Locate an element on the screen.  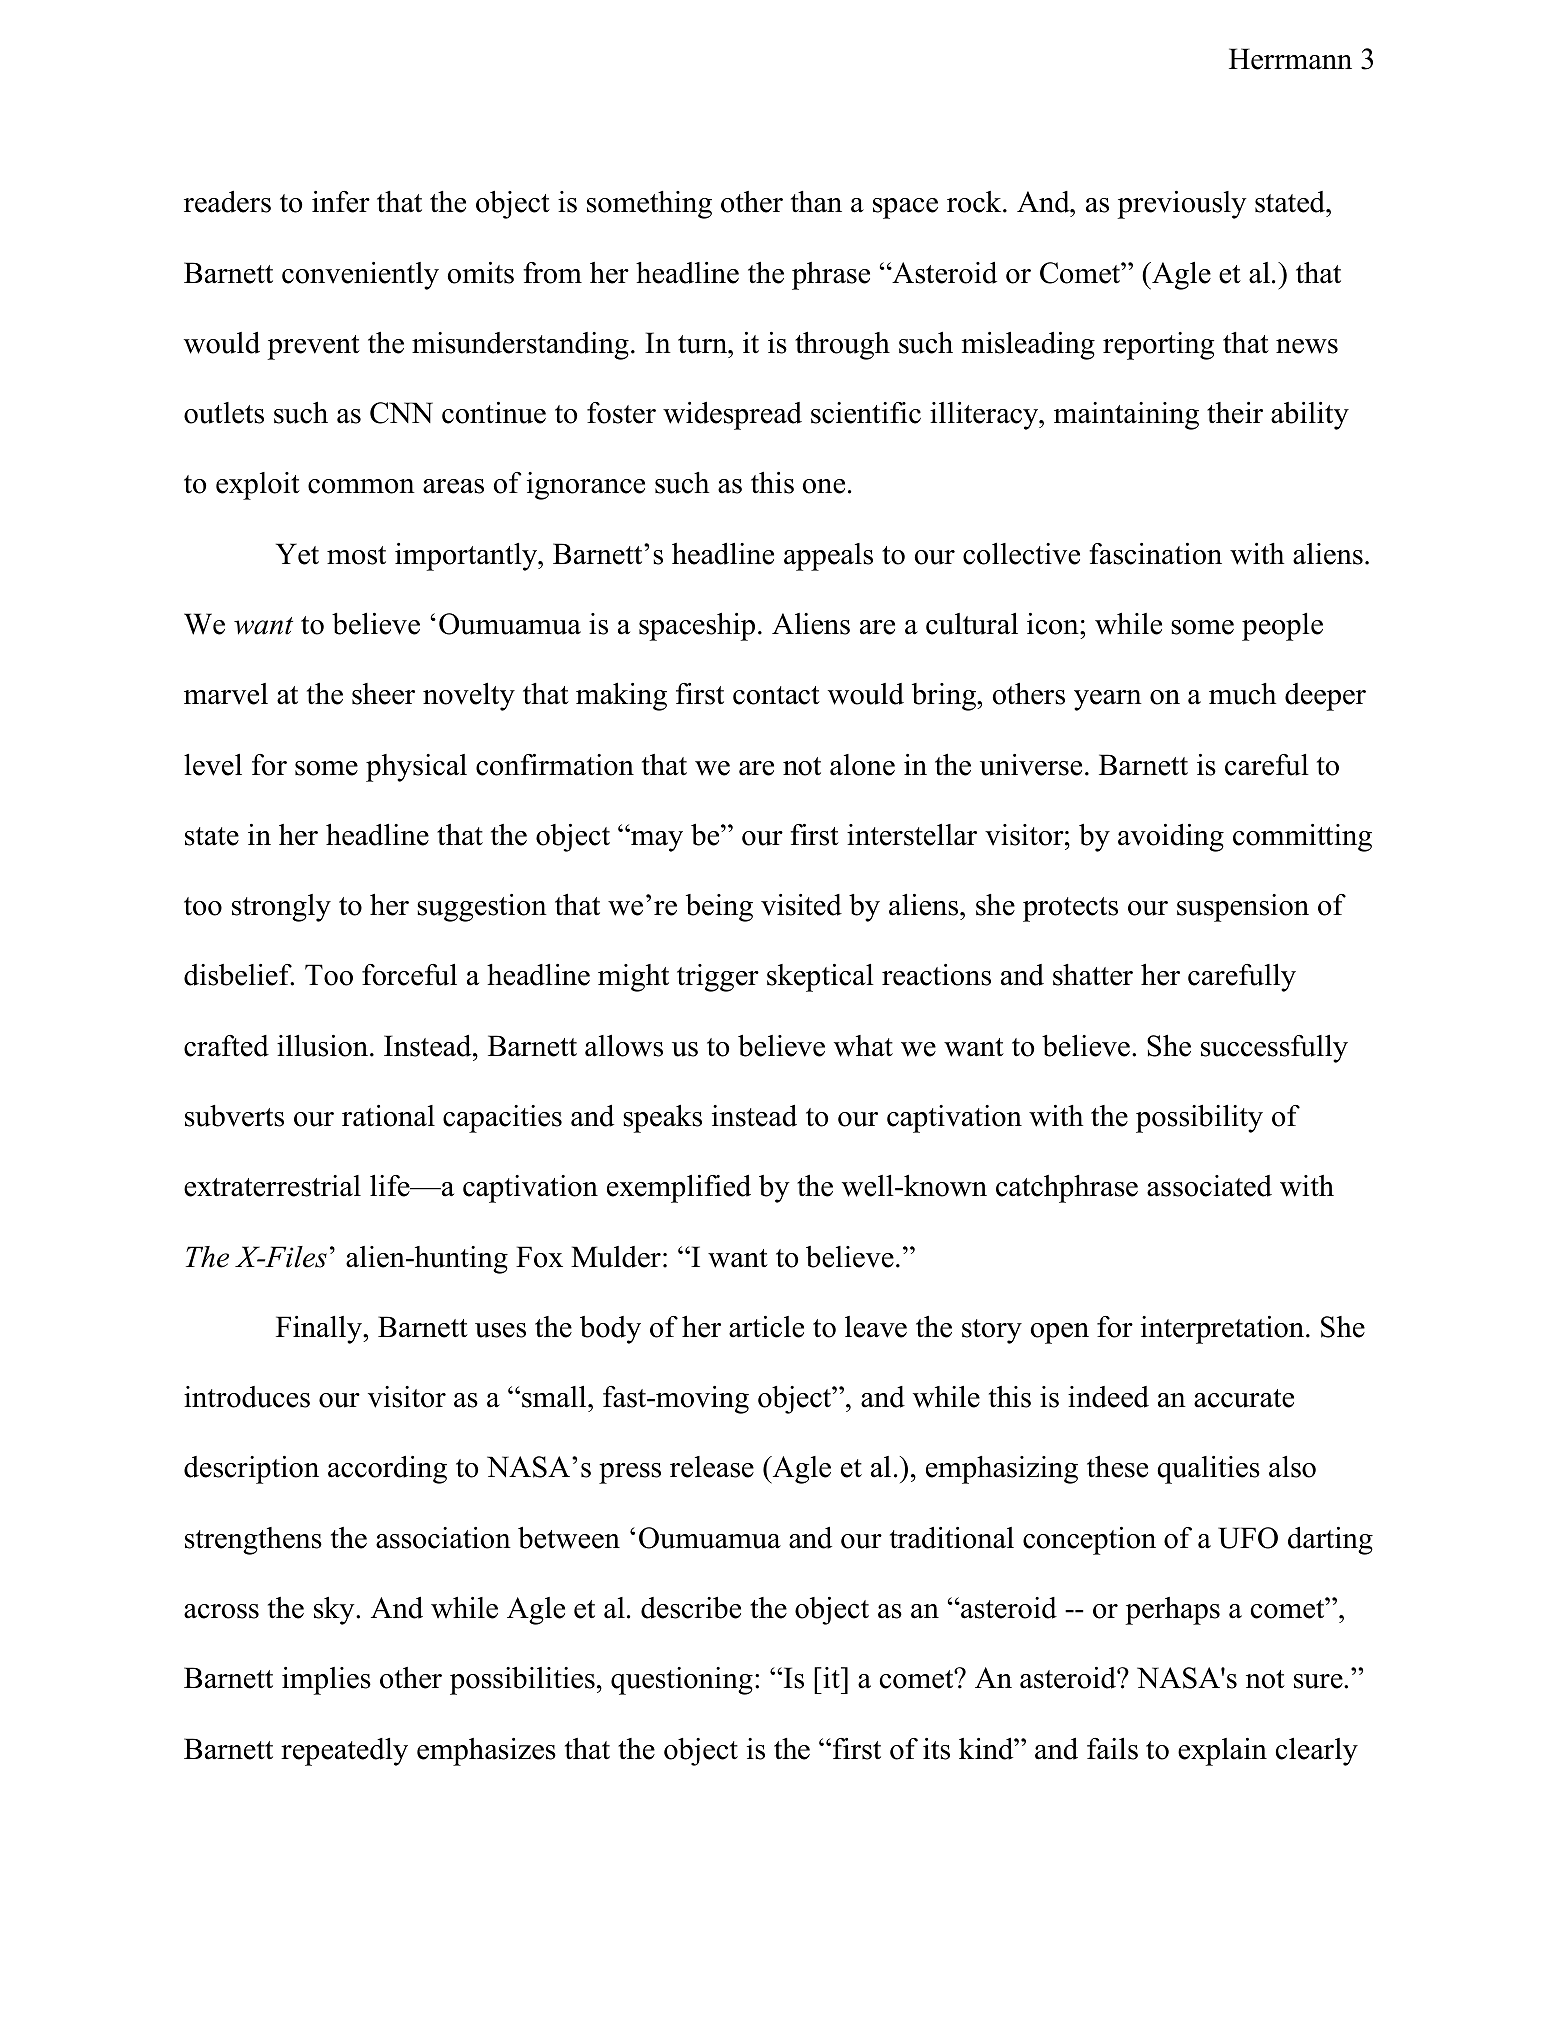
Finally is located at coordinates (320, 1330).
